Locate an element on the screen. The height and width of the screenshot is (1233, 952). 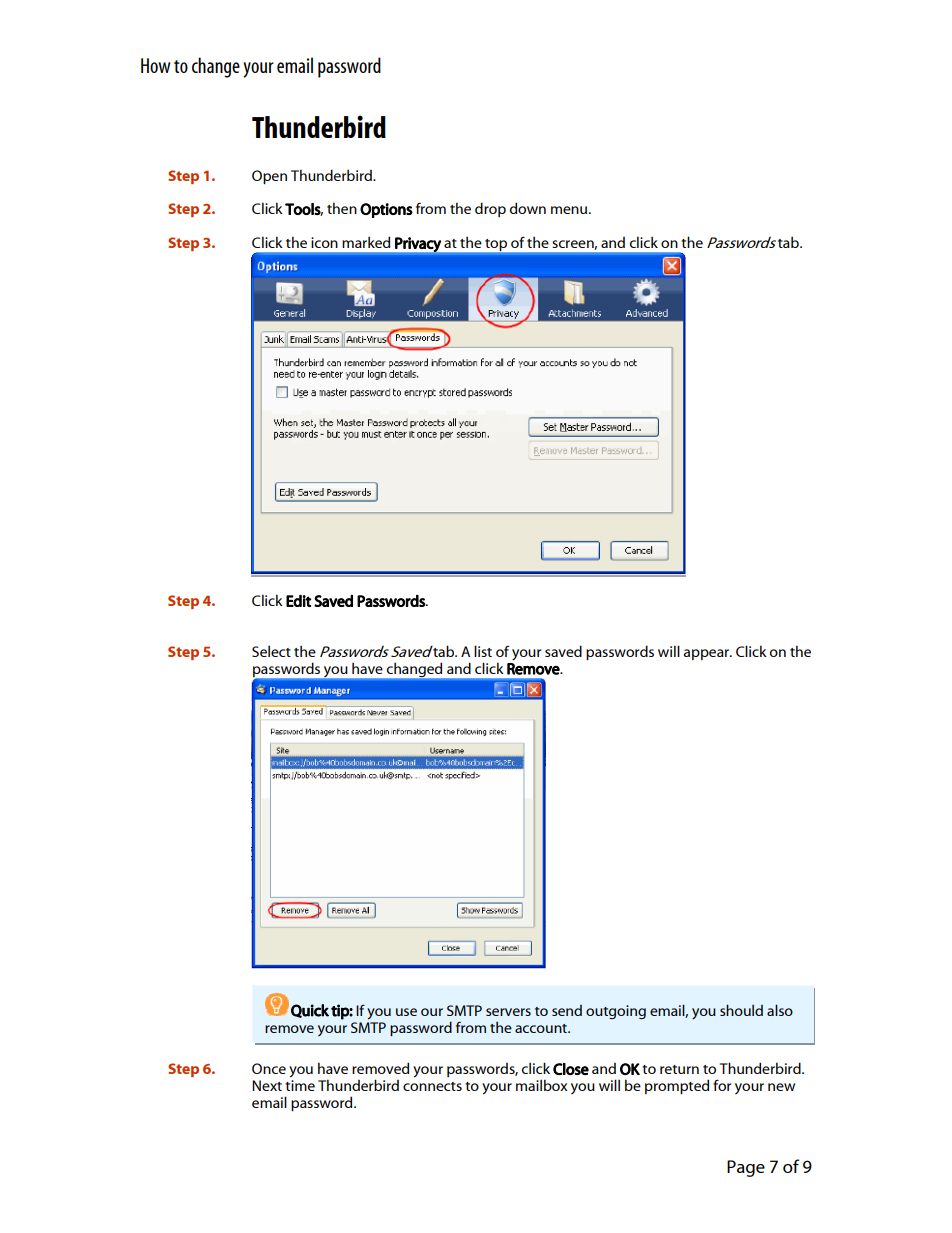
Next is located at coordinates (267, 1085).
